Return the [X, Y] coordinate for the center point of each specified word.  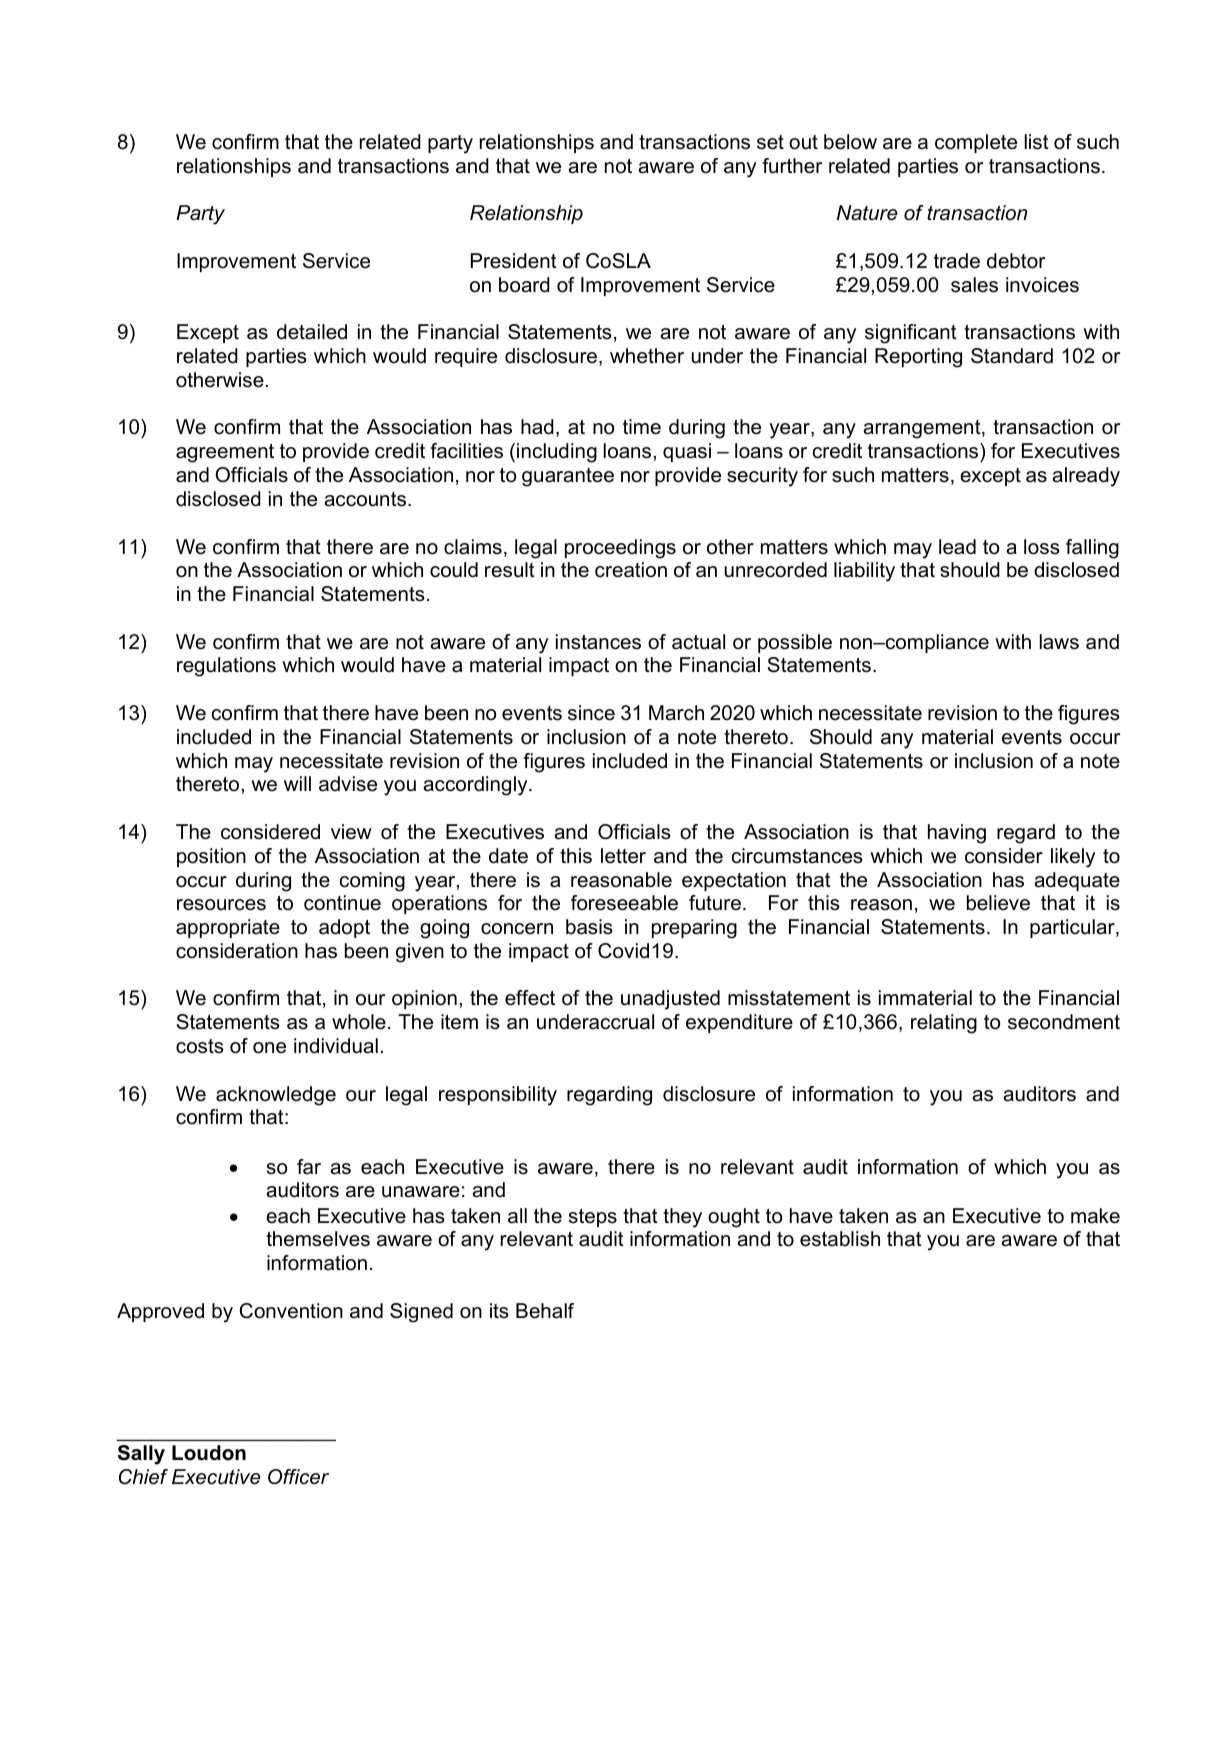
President [514, 261]
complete [976, 143]
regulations [226, 667]
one [269, 1048]
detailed [312, 332]
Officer [298, 1477]
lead [957, 547]
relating [944, 1024]
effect [530, 998]
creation [631, 570]
